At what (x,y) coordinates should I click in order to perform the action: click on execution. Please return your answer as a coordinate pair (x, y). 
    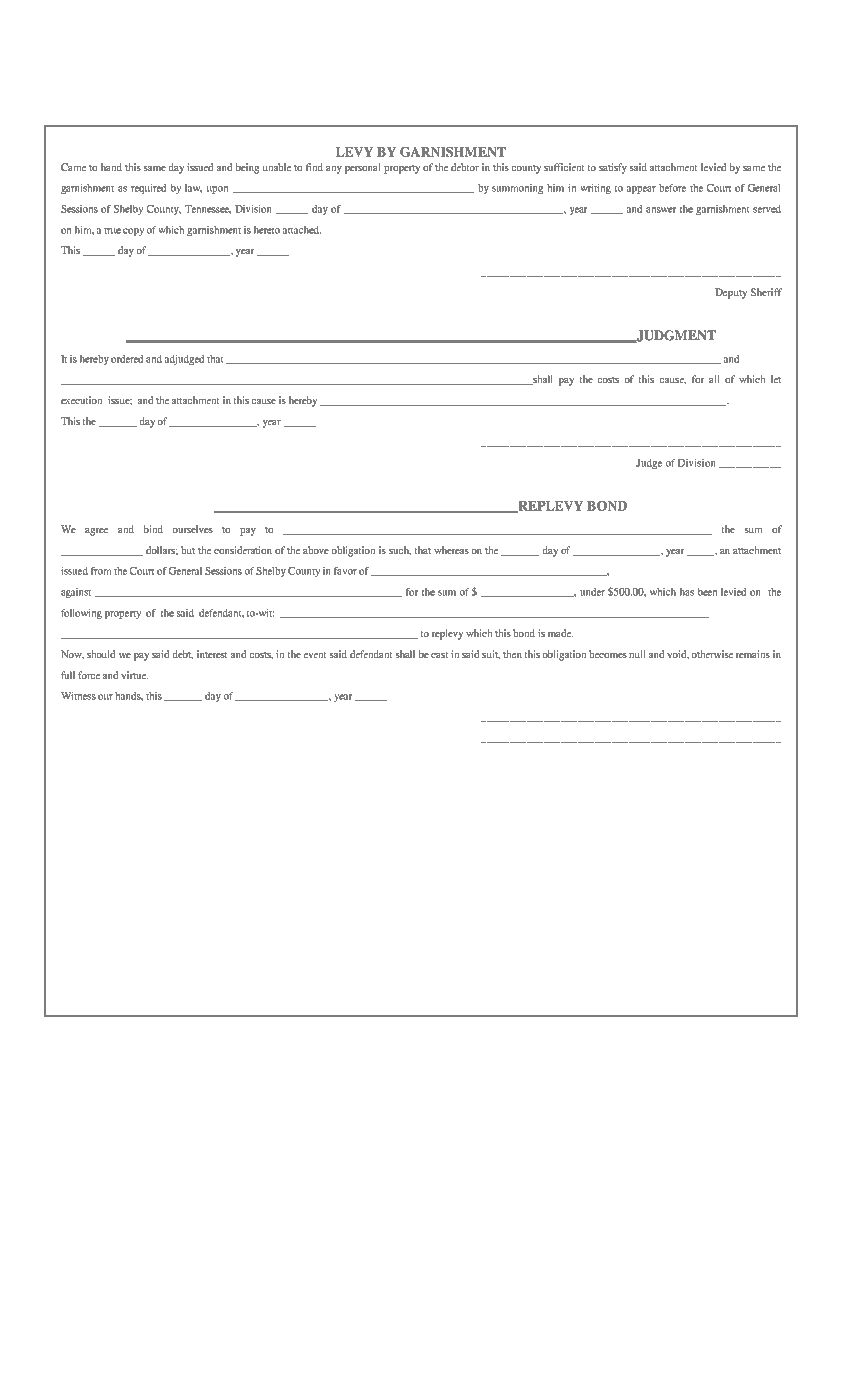
    Looking at the image, I should click on (81, 400).
